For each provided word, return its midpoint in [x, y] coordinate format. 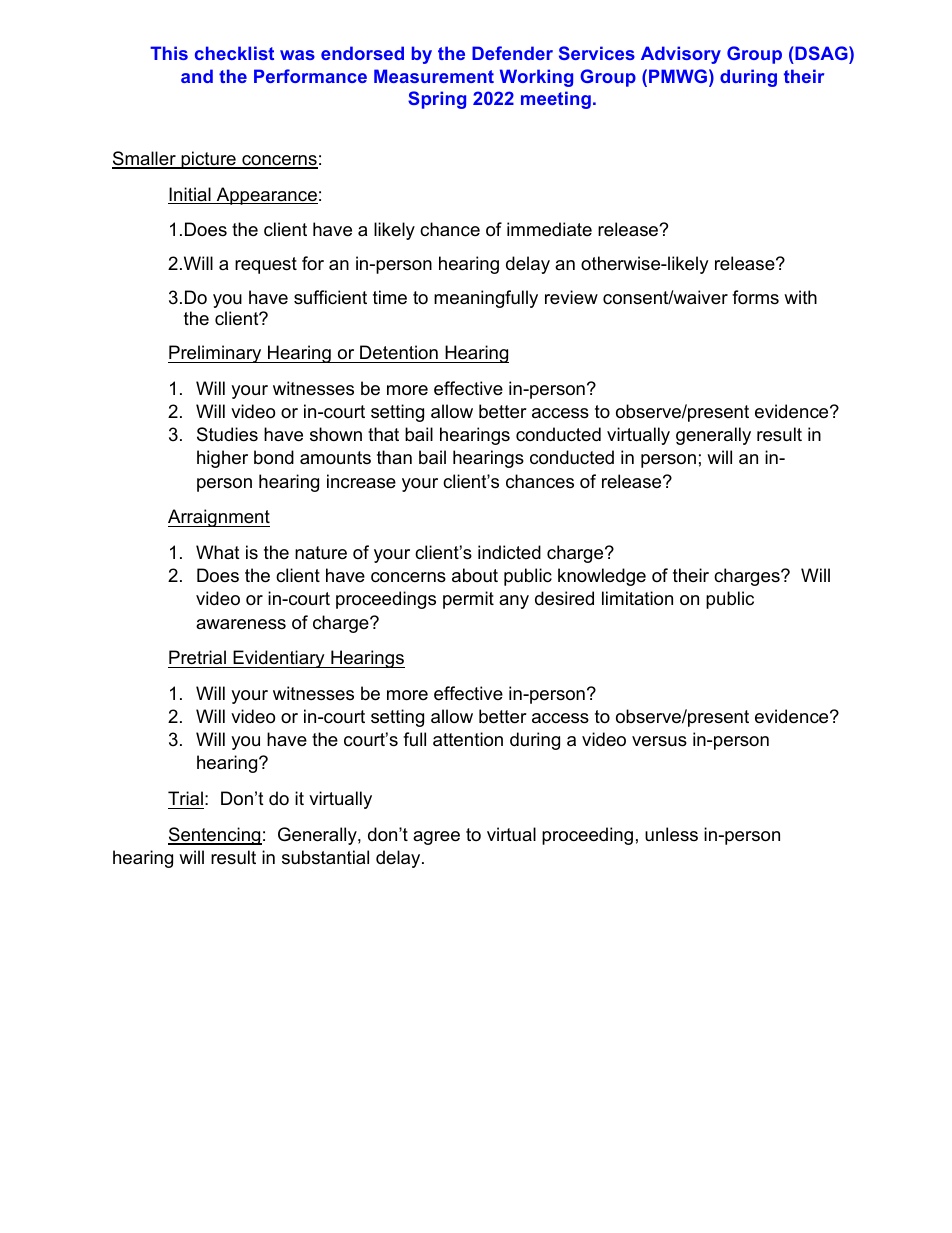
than [394, 457]
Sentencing [215, 836]
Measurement [434, 76]
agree [436, 838]
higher [222, 459]
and [197, 76]
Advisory [681, 55]
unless [671, 834]
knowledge [602, 577]
